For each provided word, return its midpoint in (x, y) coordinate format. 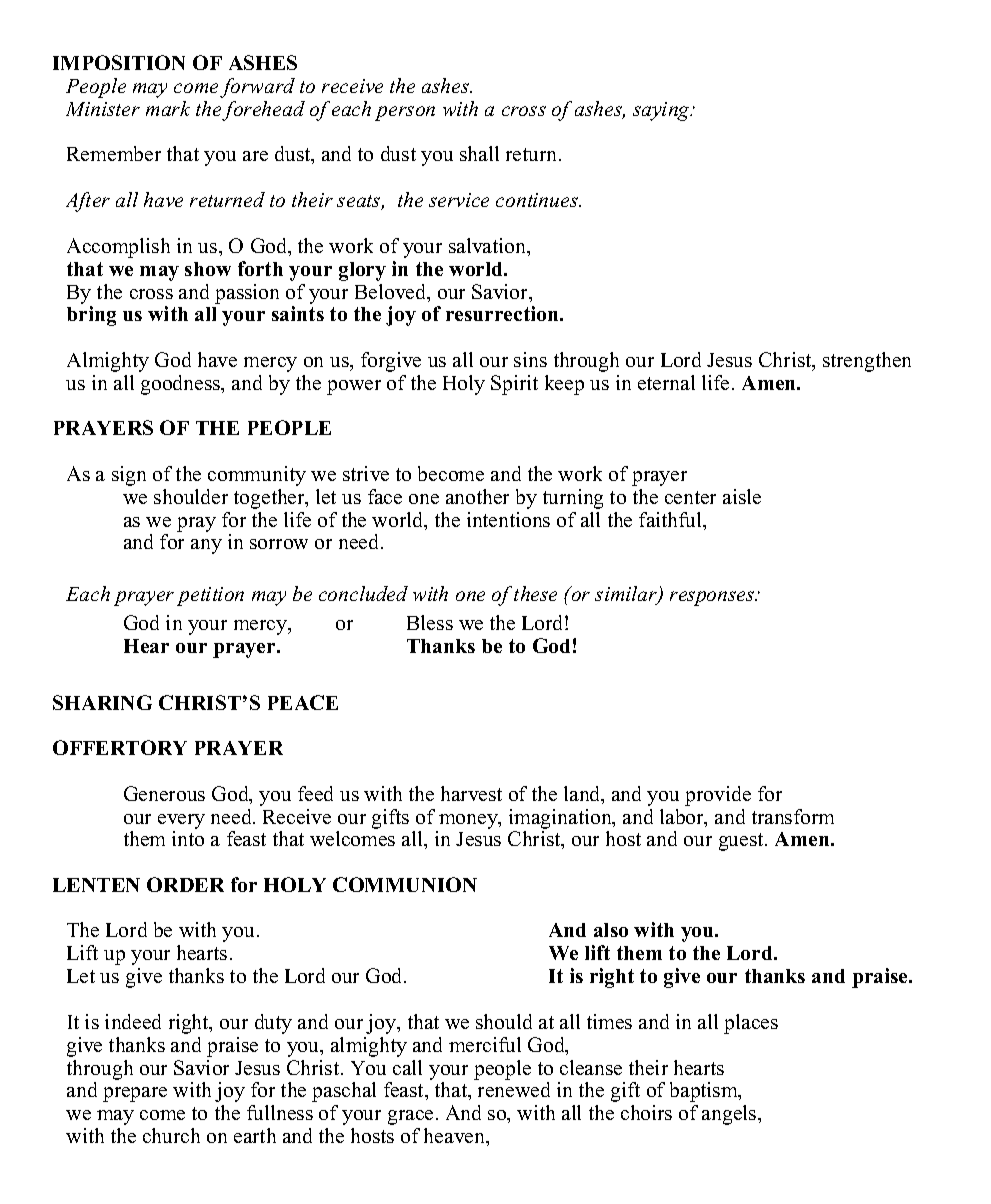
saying (662, 111)
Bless (430, 622)
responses (713, 598)
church (171, 1135)
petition (210, 596)
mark (168, 108)
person (405, 113)
